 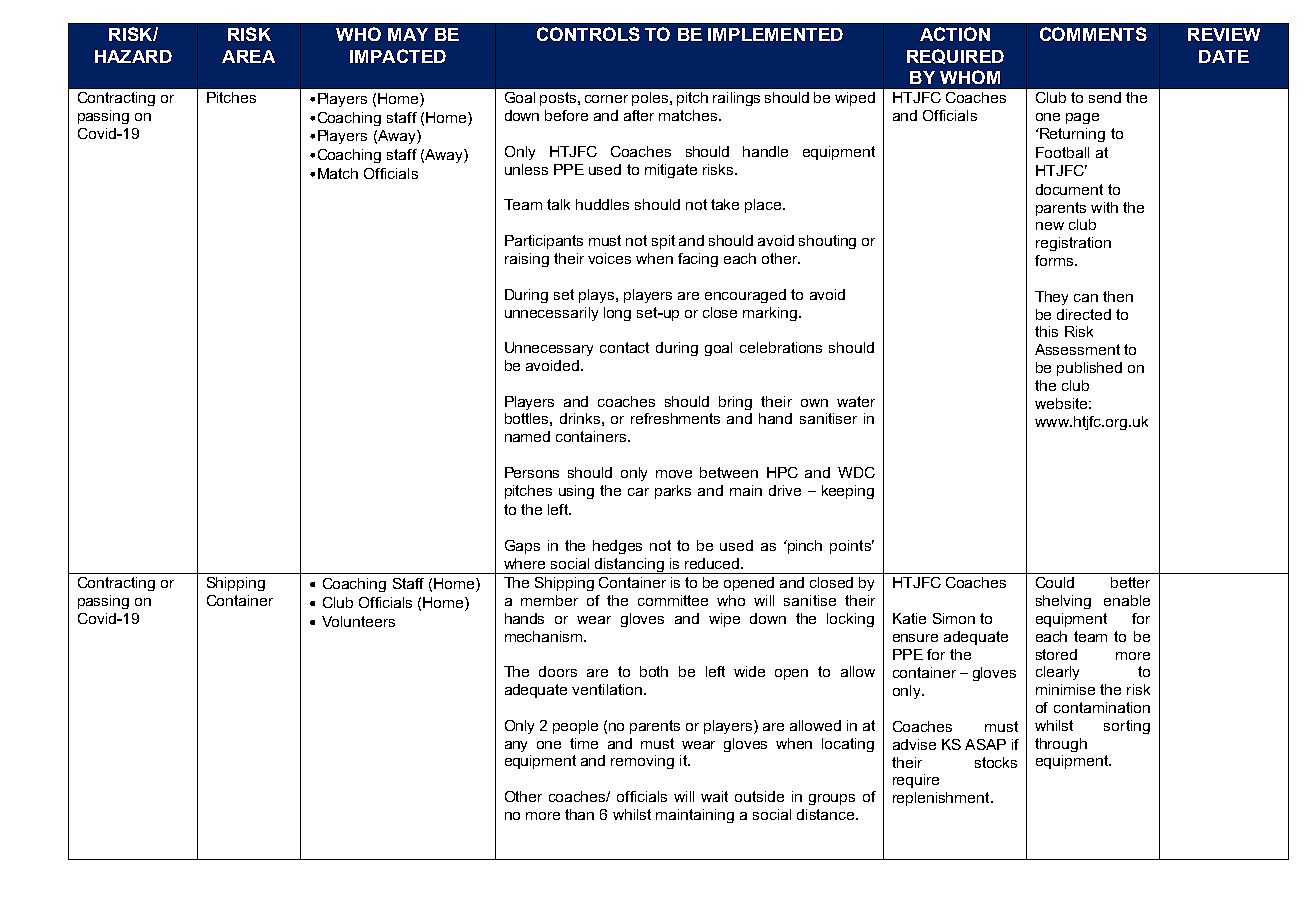 I want to click on better, so click(x=1130, y=582).
